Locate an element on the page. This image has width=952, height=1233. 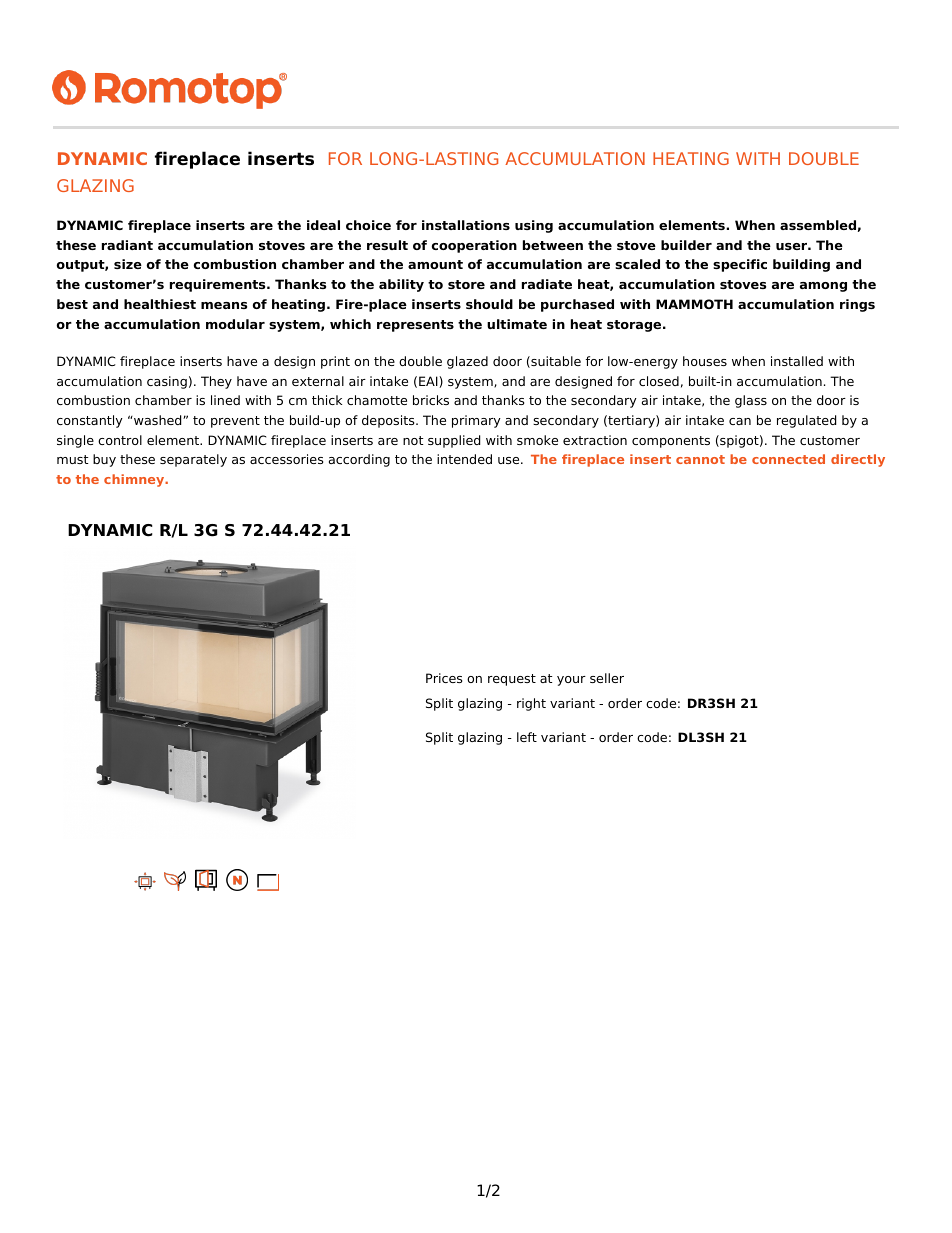
connected is located at coordinates (788, 459).
